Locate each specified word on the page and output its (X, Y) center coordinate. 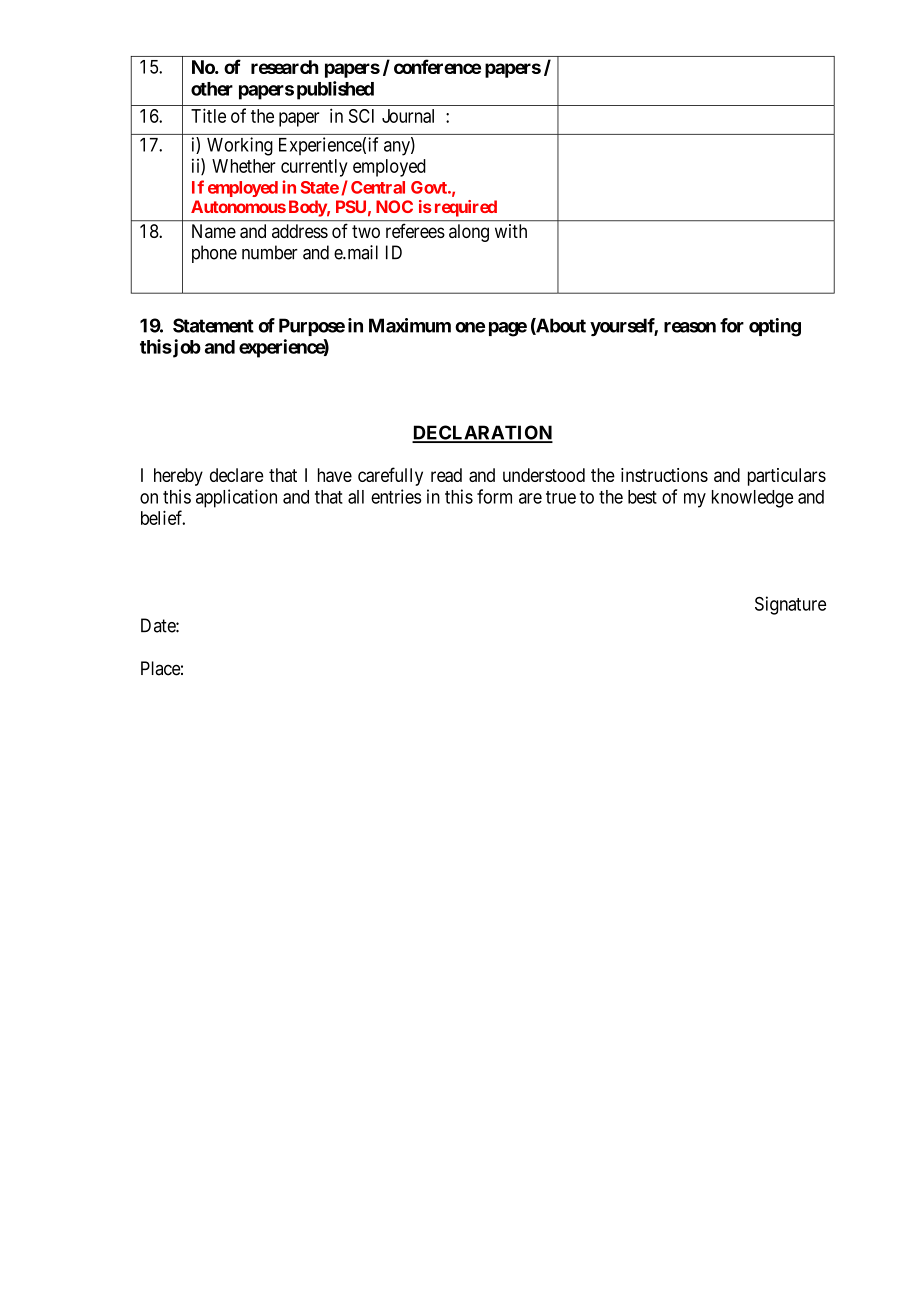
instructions (664, 475)
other (212, 89)
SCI (361, 116)
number (270, 252)
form (494, 496)
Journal (408, 116)
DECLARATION (482, 433)
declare (237, 475)
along (469, 233)
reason (690, 327)
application (236, 498)
